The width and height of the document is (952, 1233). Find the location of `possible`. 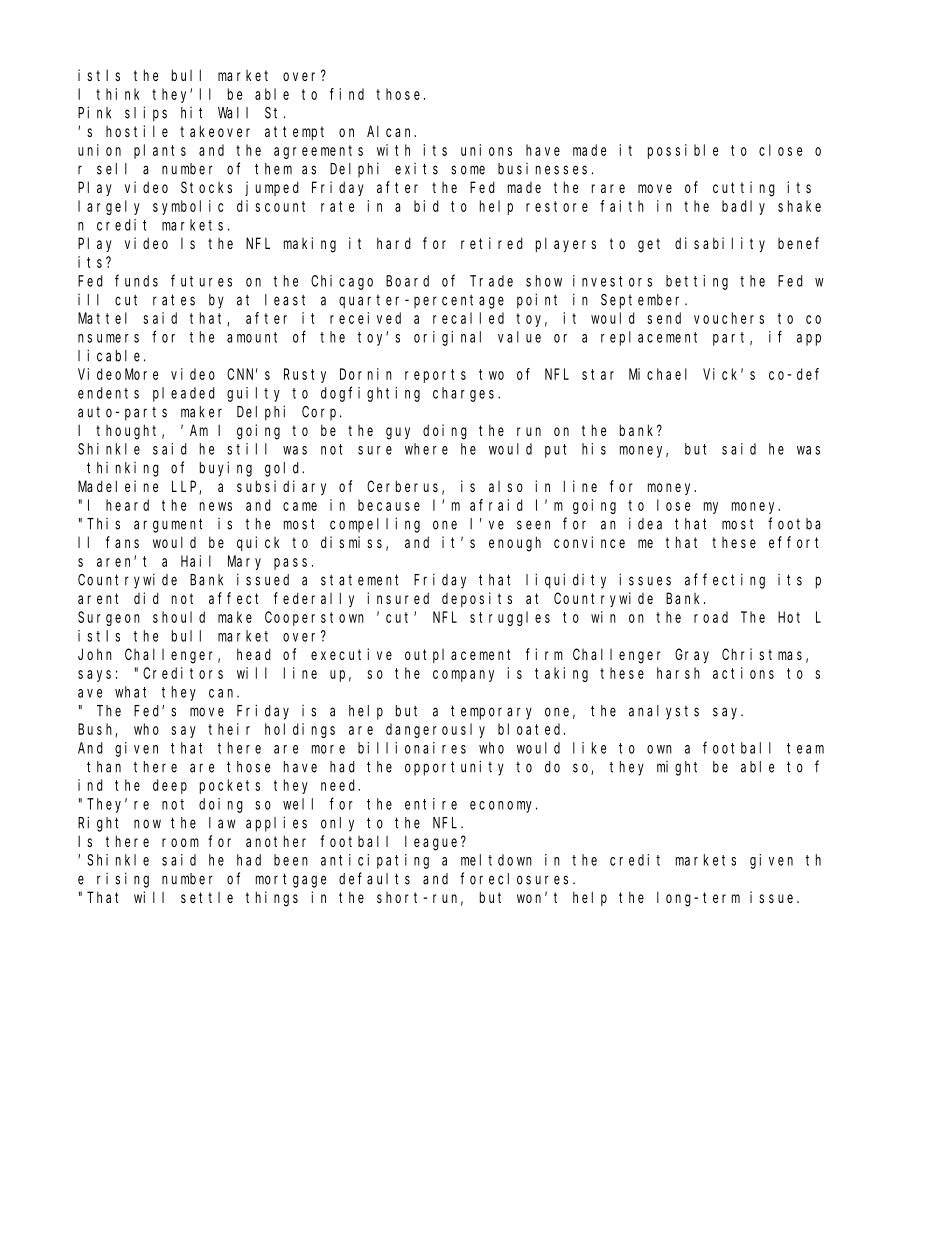

possible is located at coordinates (683, 151).
